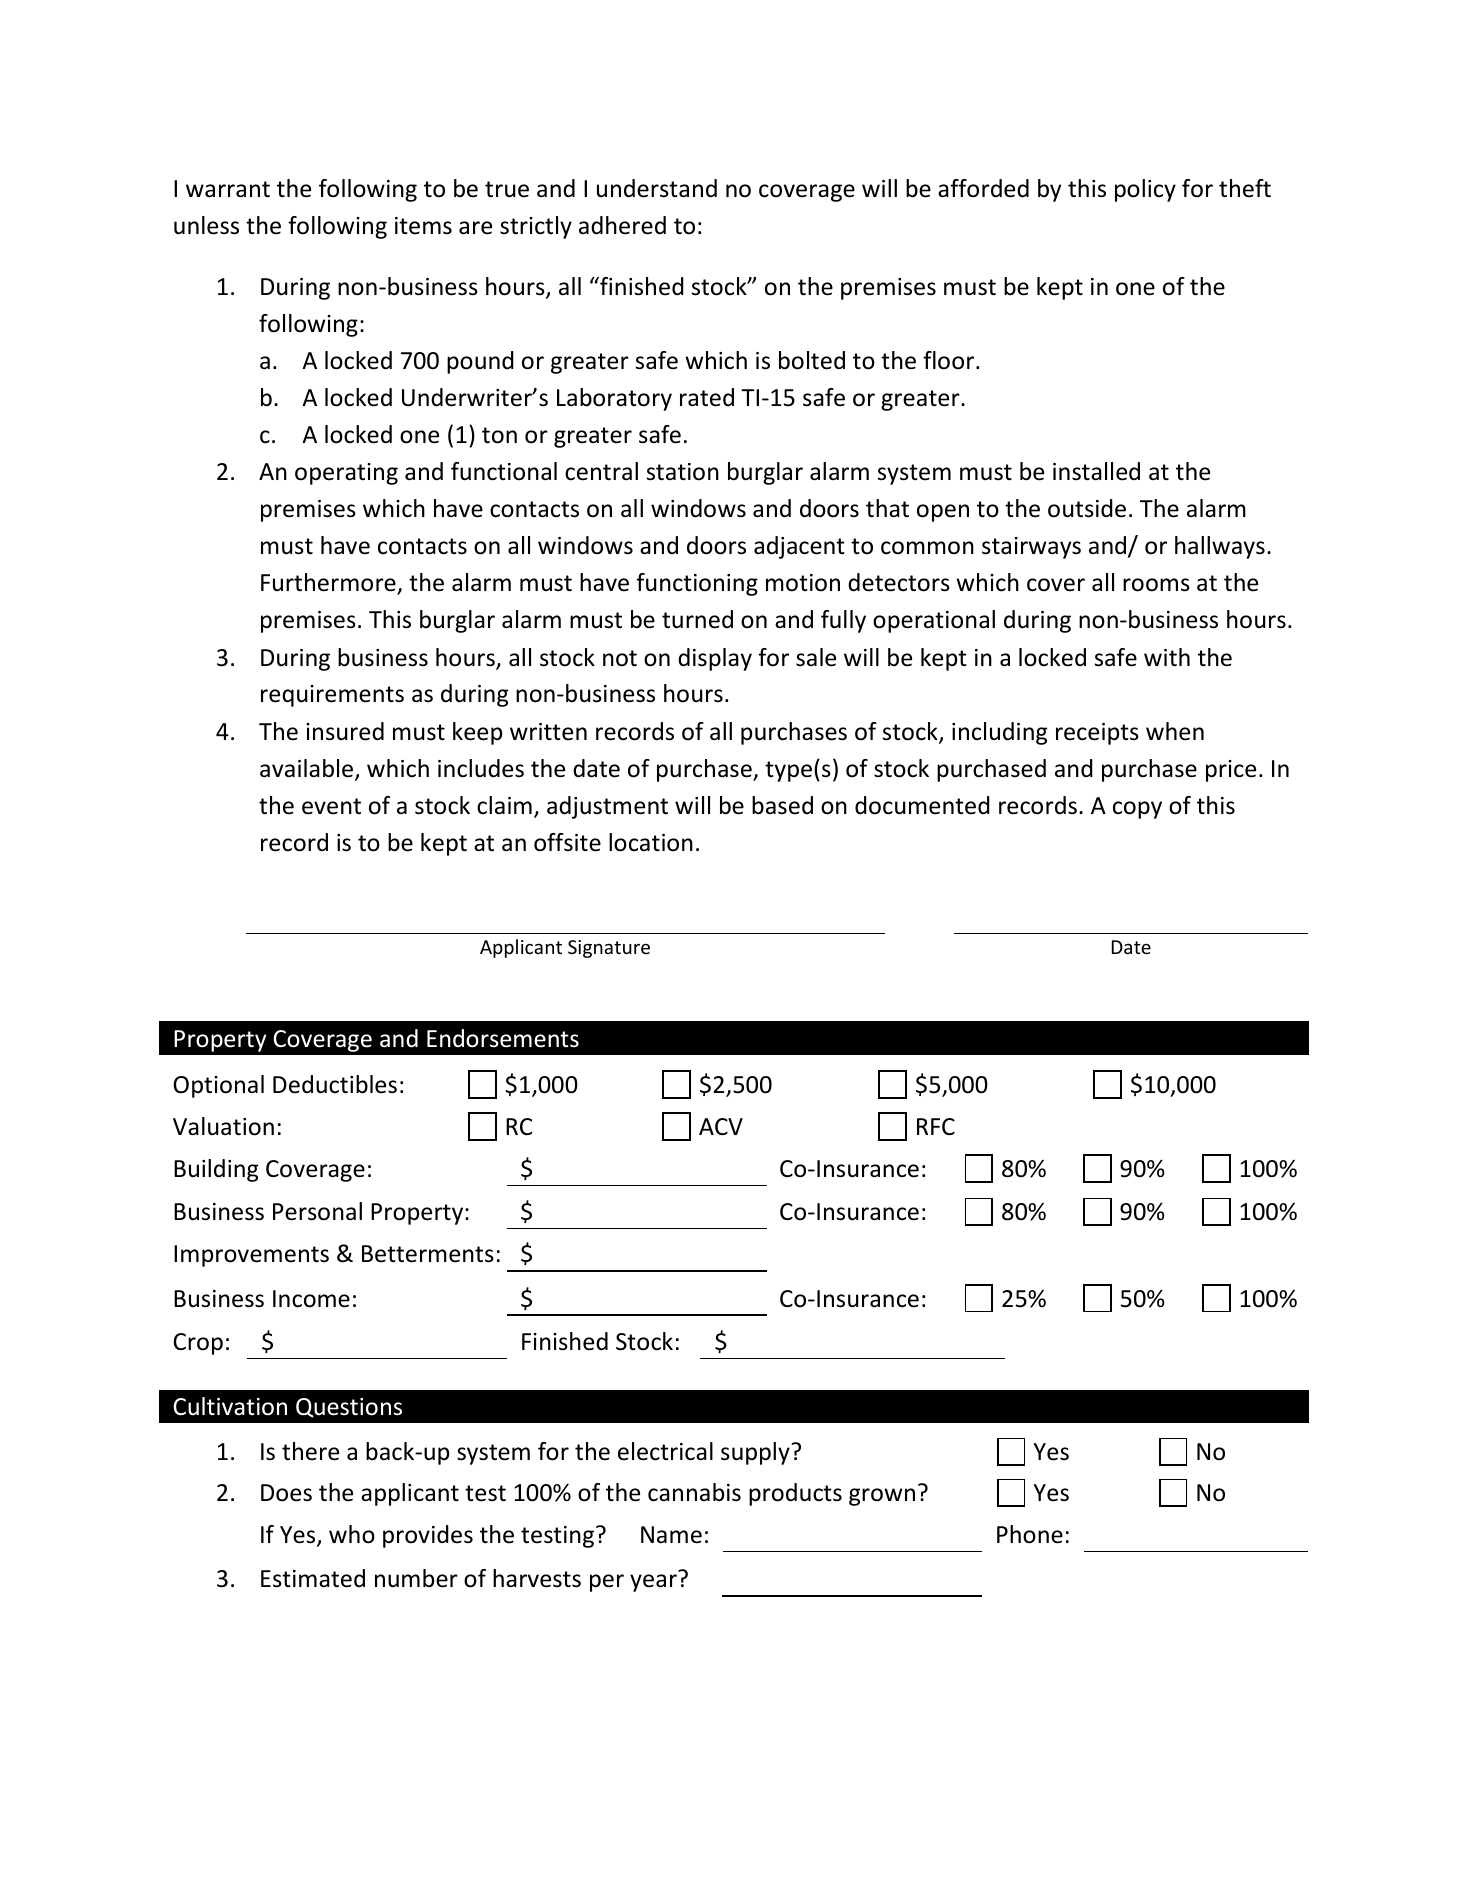 The image size is (1468, 1900). Describe the element at coordinates (311, 1299) in the image. I see `Income` at that location.
